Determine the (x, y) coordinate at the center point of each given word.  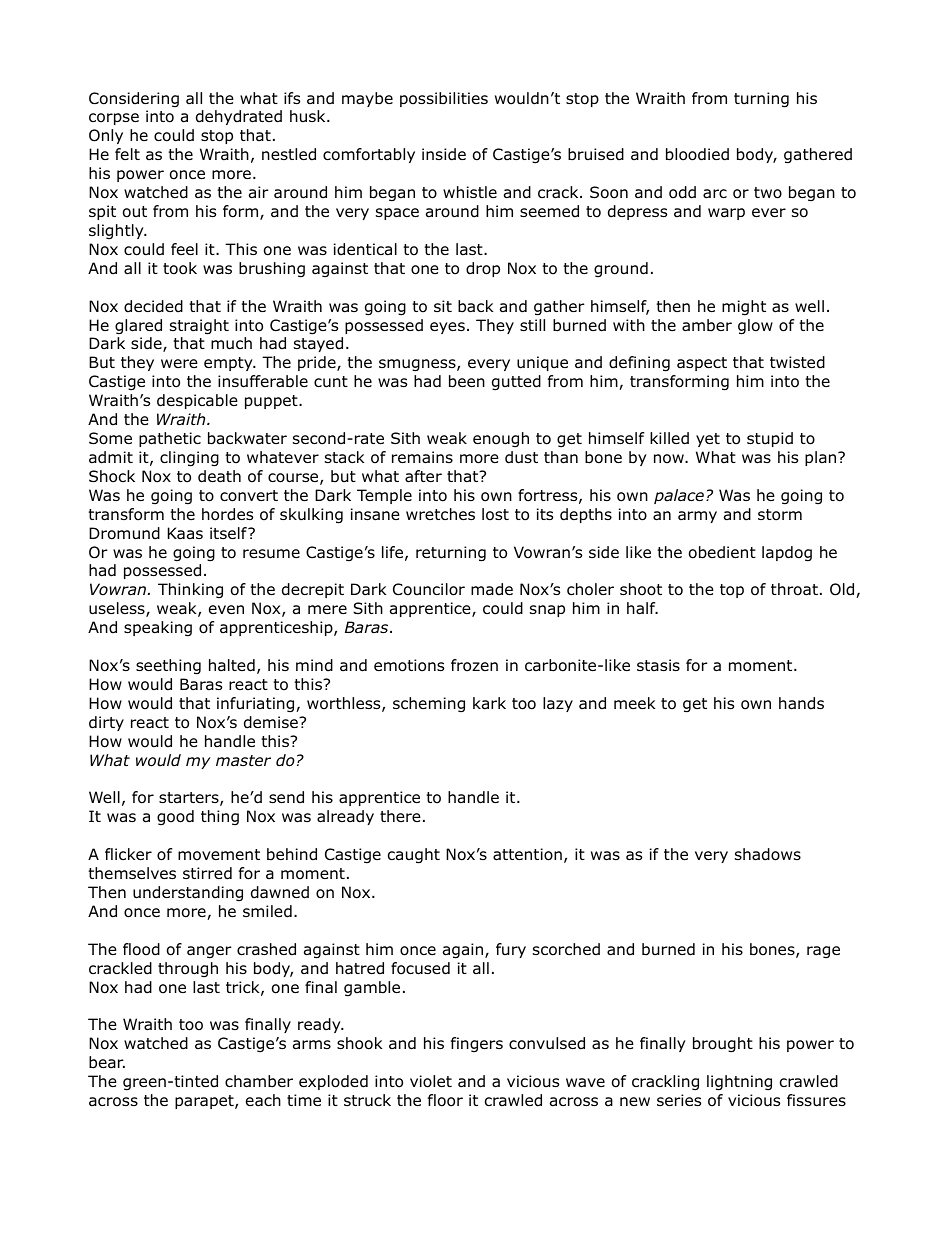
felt (127, 154)
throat (794, 589)
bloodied (697, 154)
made (492, 589)
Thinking (190, 590)
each (263, 1100)
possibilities (444, 99)
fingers (477, 1044)
